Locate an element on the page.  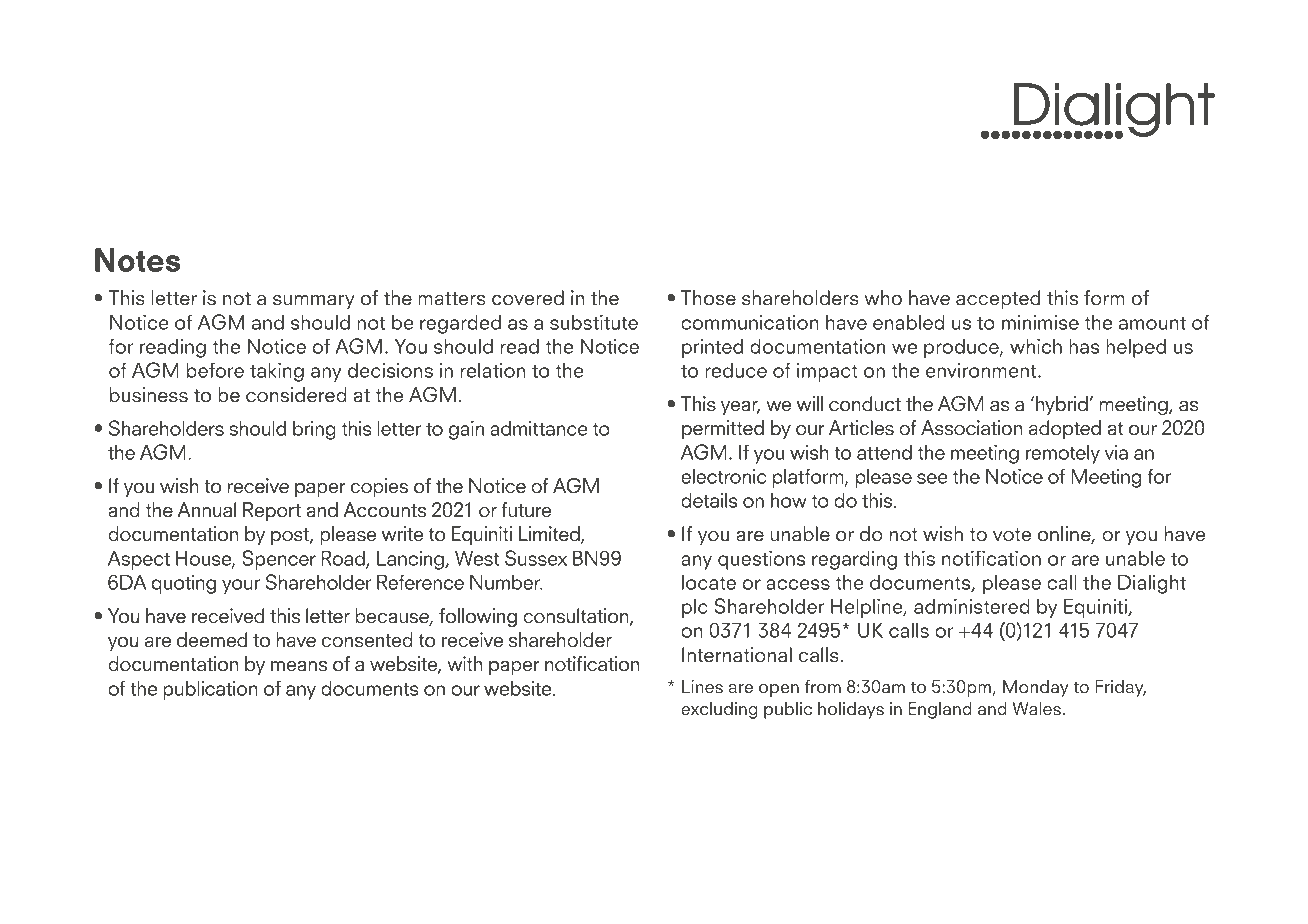
Those is located at coordinates (708, 298).
